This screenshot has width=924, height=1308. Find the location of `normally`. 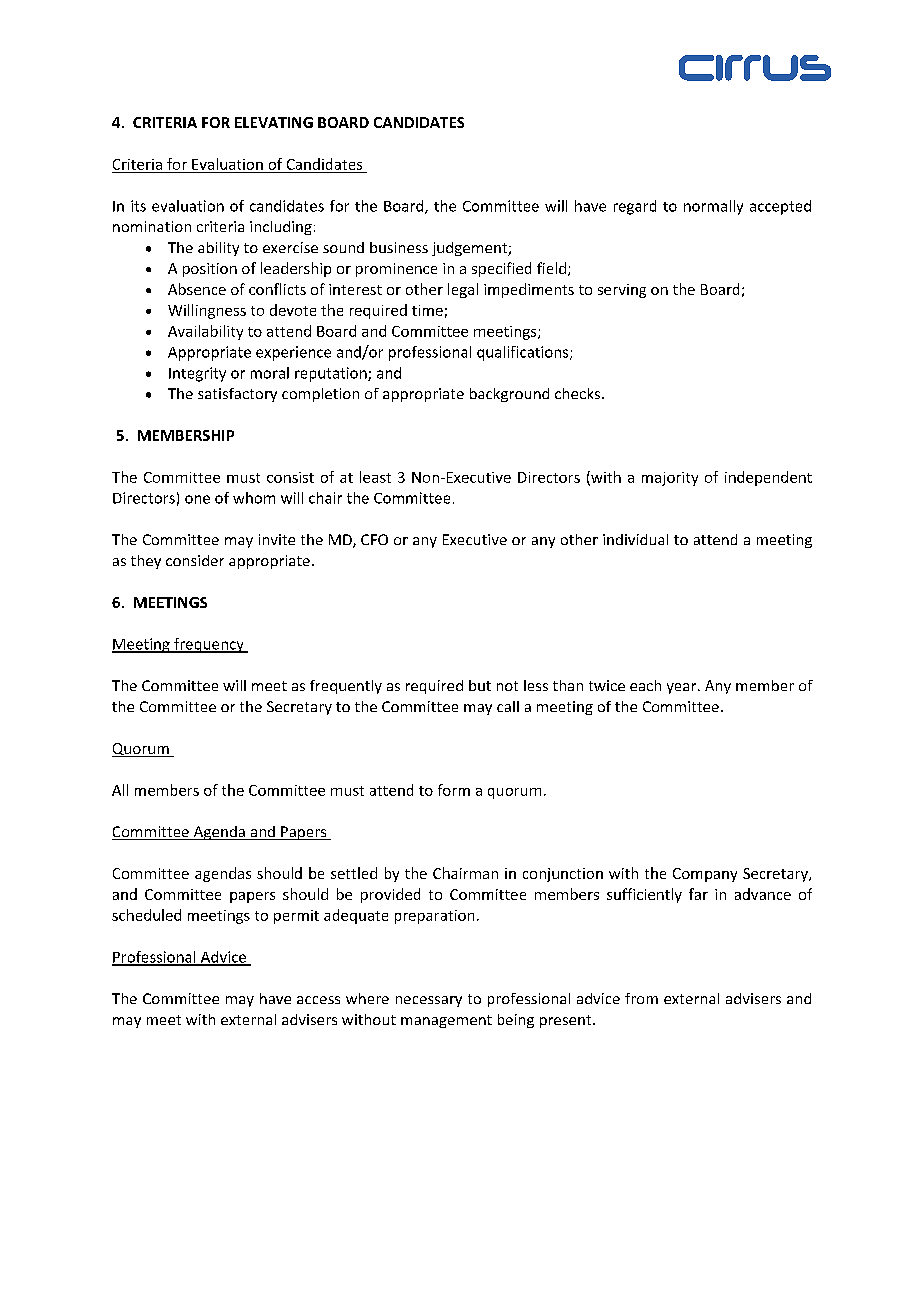

normally is located at coordinates (713, 207).
